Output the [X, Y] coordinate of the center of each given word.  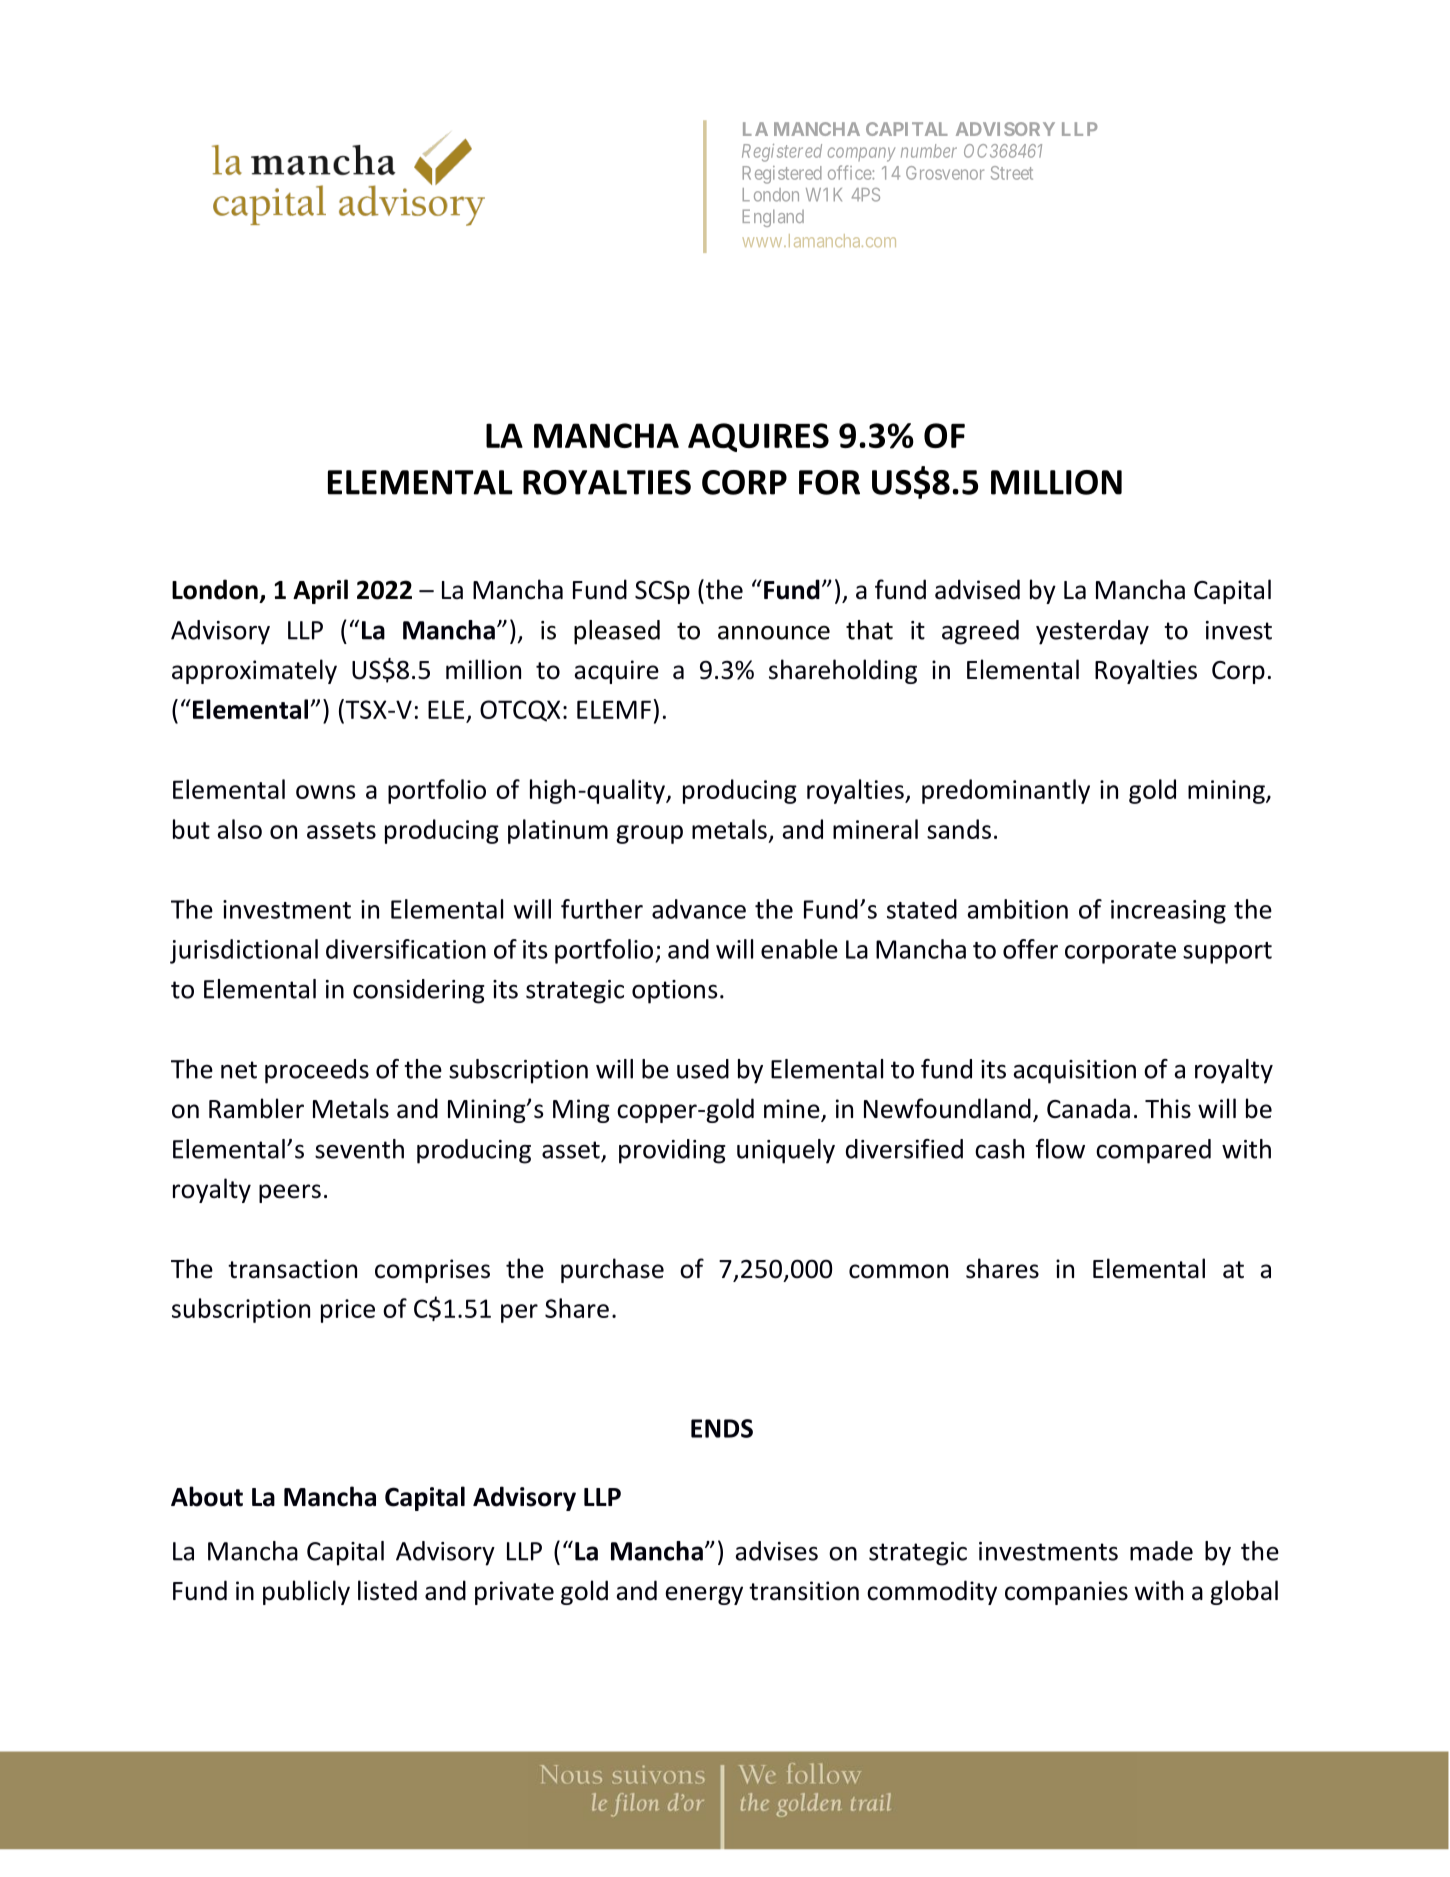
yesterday [1092, 632]
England [773, 218]
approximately [254, 671]
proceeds [317, 1071]
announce [774, 632]
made [1161, 1551]
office [850, 172]
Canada [1088, 1108]
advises [777, 1551]
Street [1012, 173]
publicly [306, 1592]
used [703, 1069]
